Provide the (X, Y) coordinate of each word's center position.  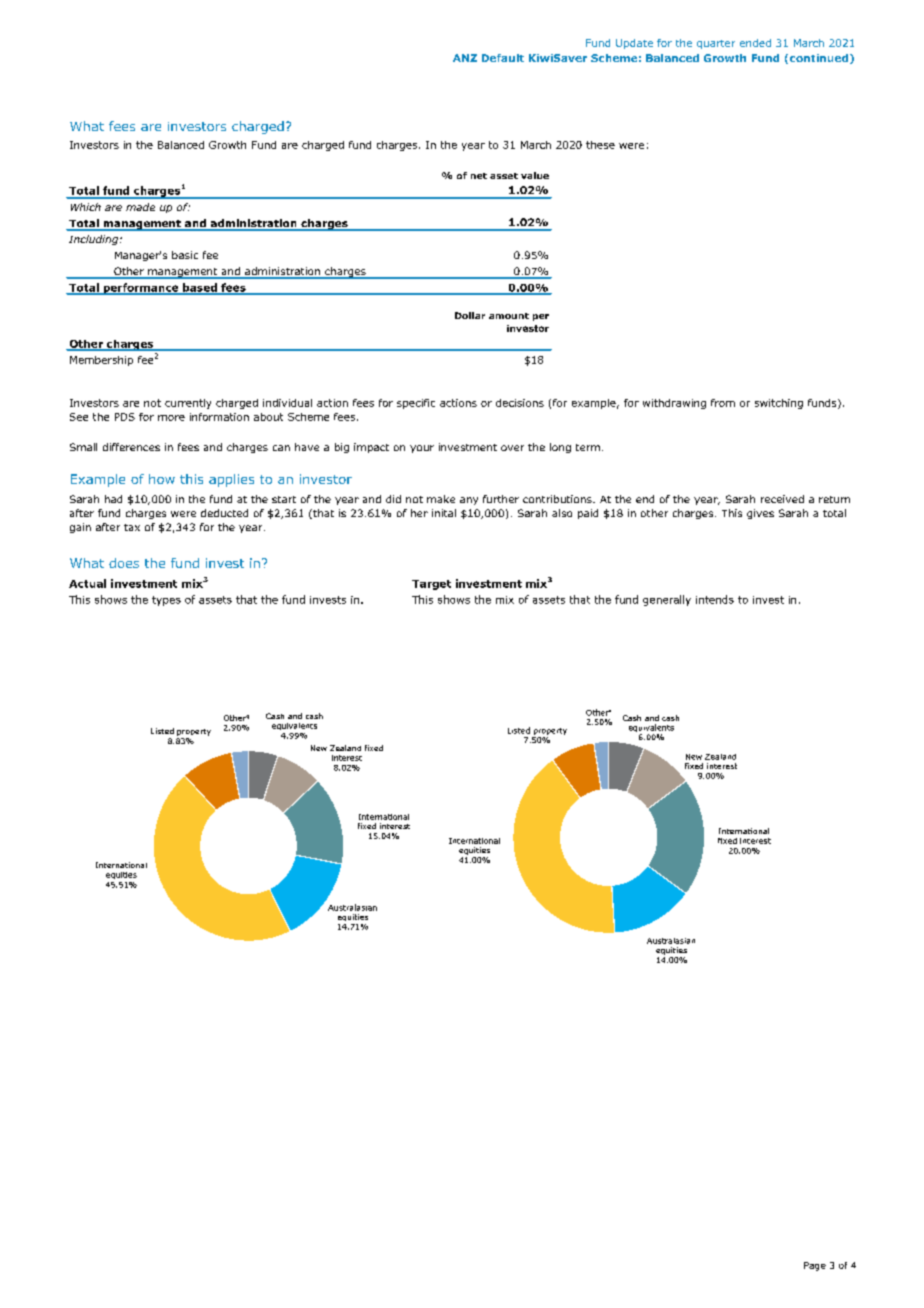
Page (815, 1266)
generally (667, 600)
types (166, 601)
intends (715, 599)
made (140, 207)
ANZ (465, 58)
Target (431, 585)
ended (755, 43)
